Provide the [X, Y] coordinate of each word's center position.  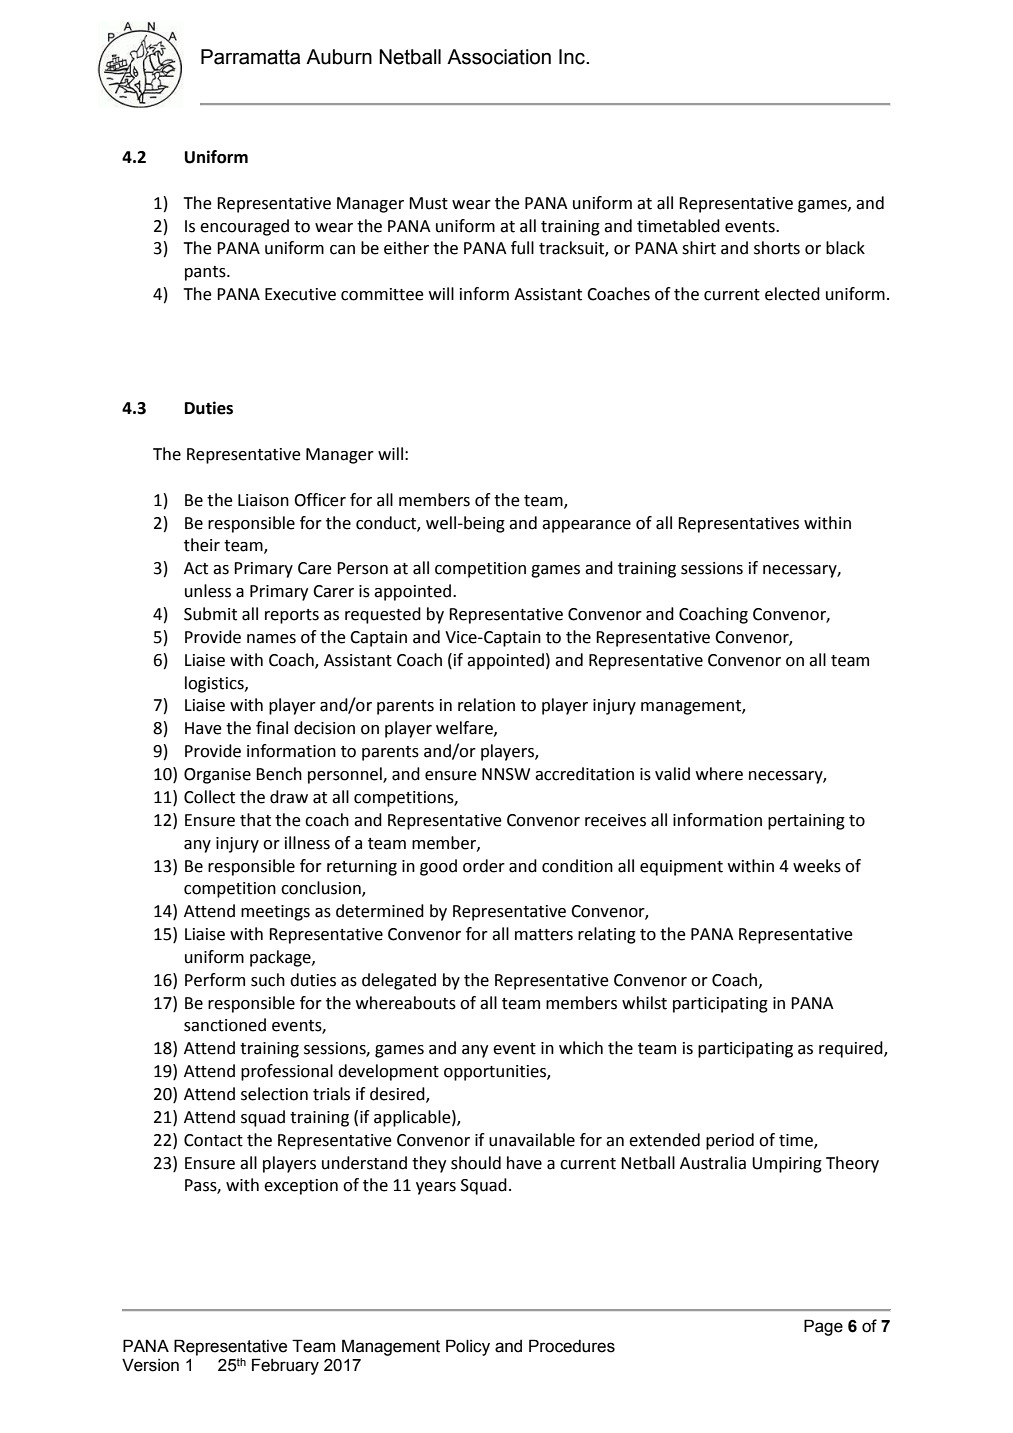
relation [486, 705]
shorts [777, 248]
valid [672, 774]
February [285, 1366]
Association [499, 57]
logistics [215, 684]
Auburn [339, 57]
